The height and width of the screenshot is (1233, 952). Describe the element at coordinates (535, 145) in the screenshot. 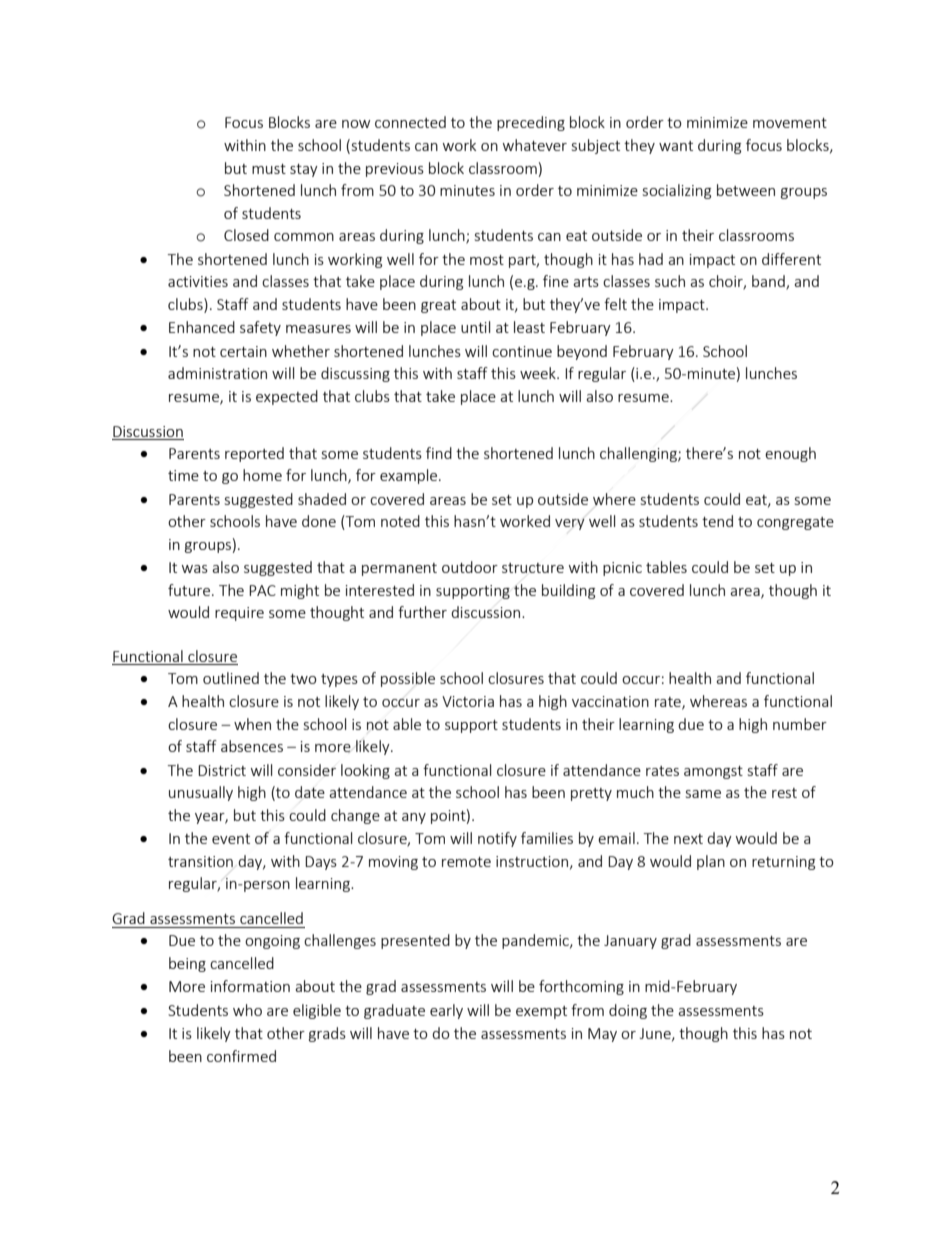

I see `whatever` at that location.
